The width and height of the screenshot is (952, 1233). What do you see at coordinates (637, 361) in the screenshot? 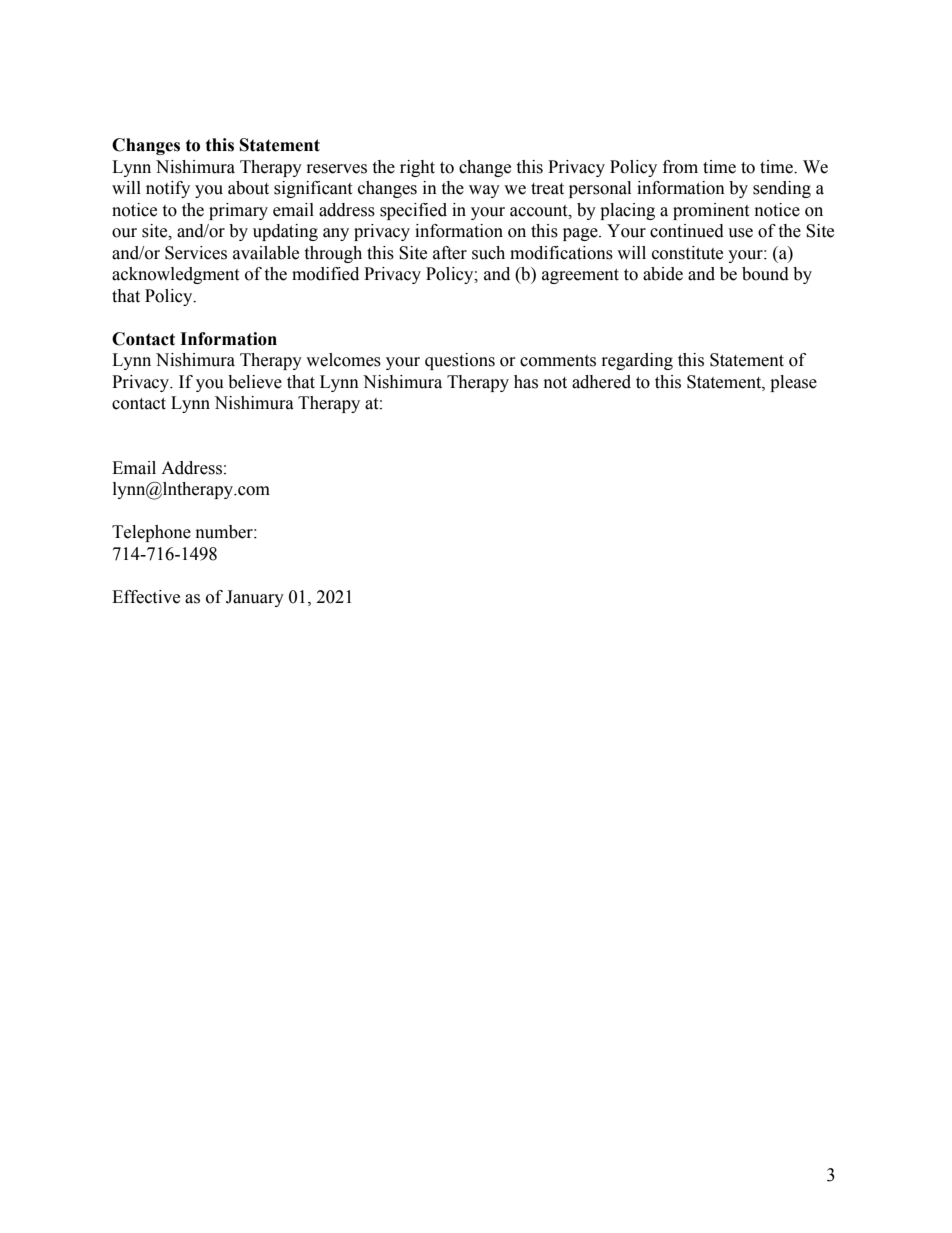
I see `regarding` at bounding box center [637, 361].
